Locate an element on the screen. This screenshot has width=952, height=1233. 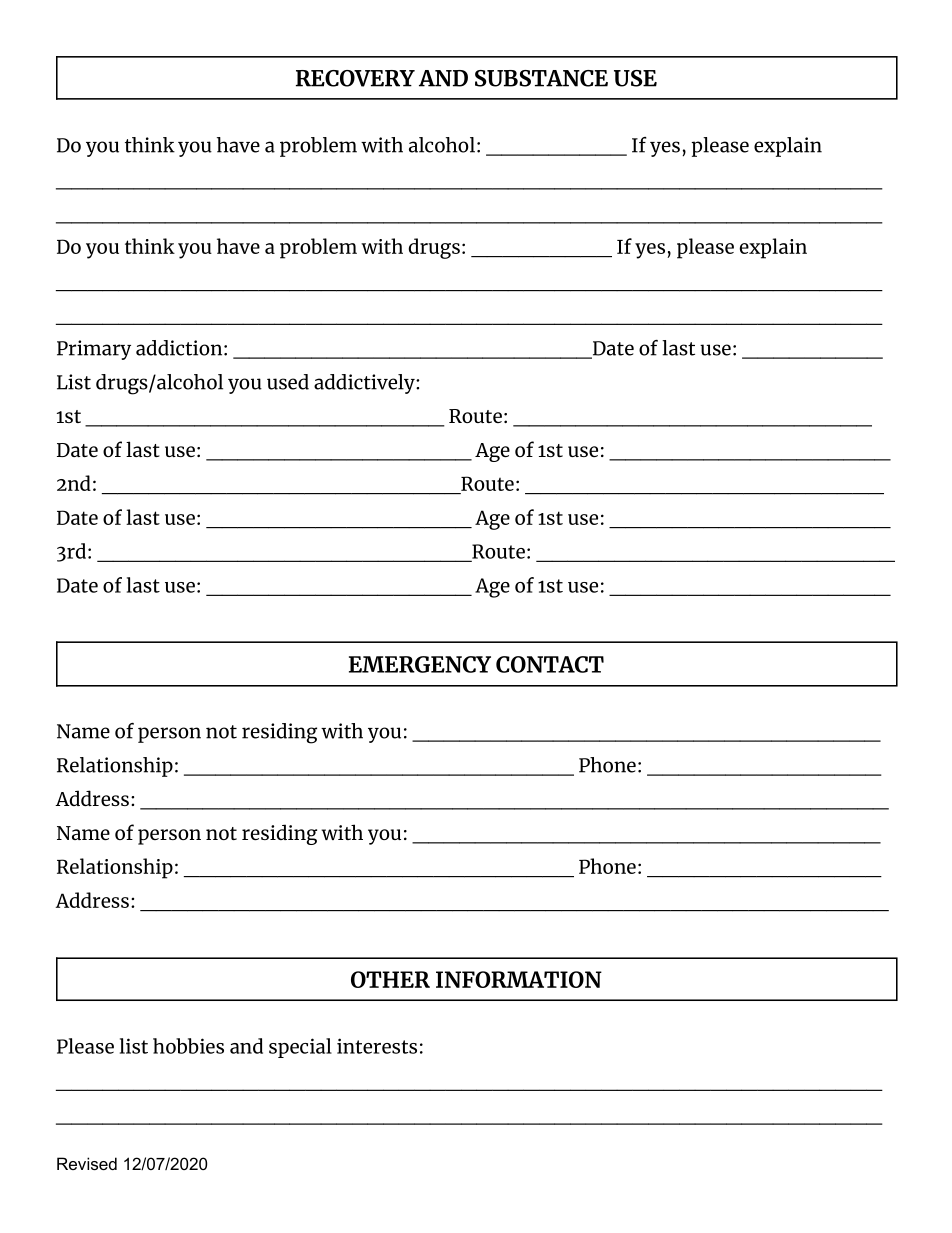
hobbies is located at coordinates (188, 1046).
